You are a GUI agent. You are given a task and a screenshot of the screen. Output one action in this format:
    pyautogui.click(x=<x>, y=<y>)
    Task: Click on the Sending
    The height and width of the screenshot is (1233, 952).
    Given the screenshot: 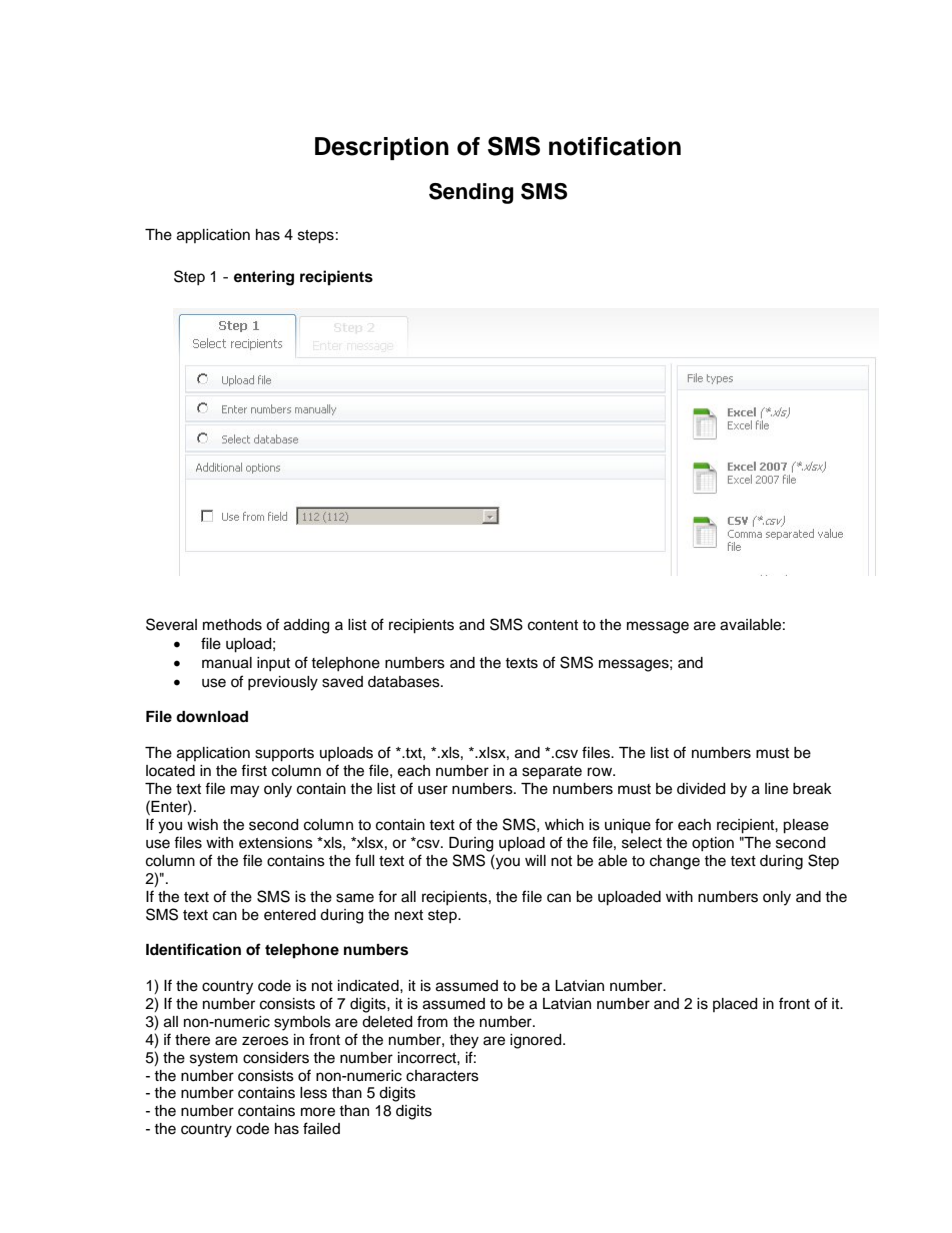 What is the action you would take?
    pyautogui.click(x=471, y=193)
